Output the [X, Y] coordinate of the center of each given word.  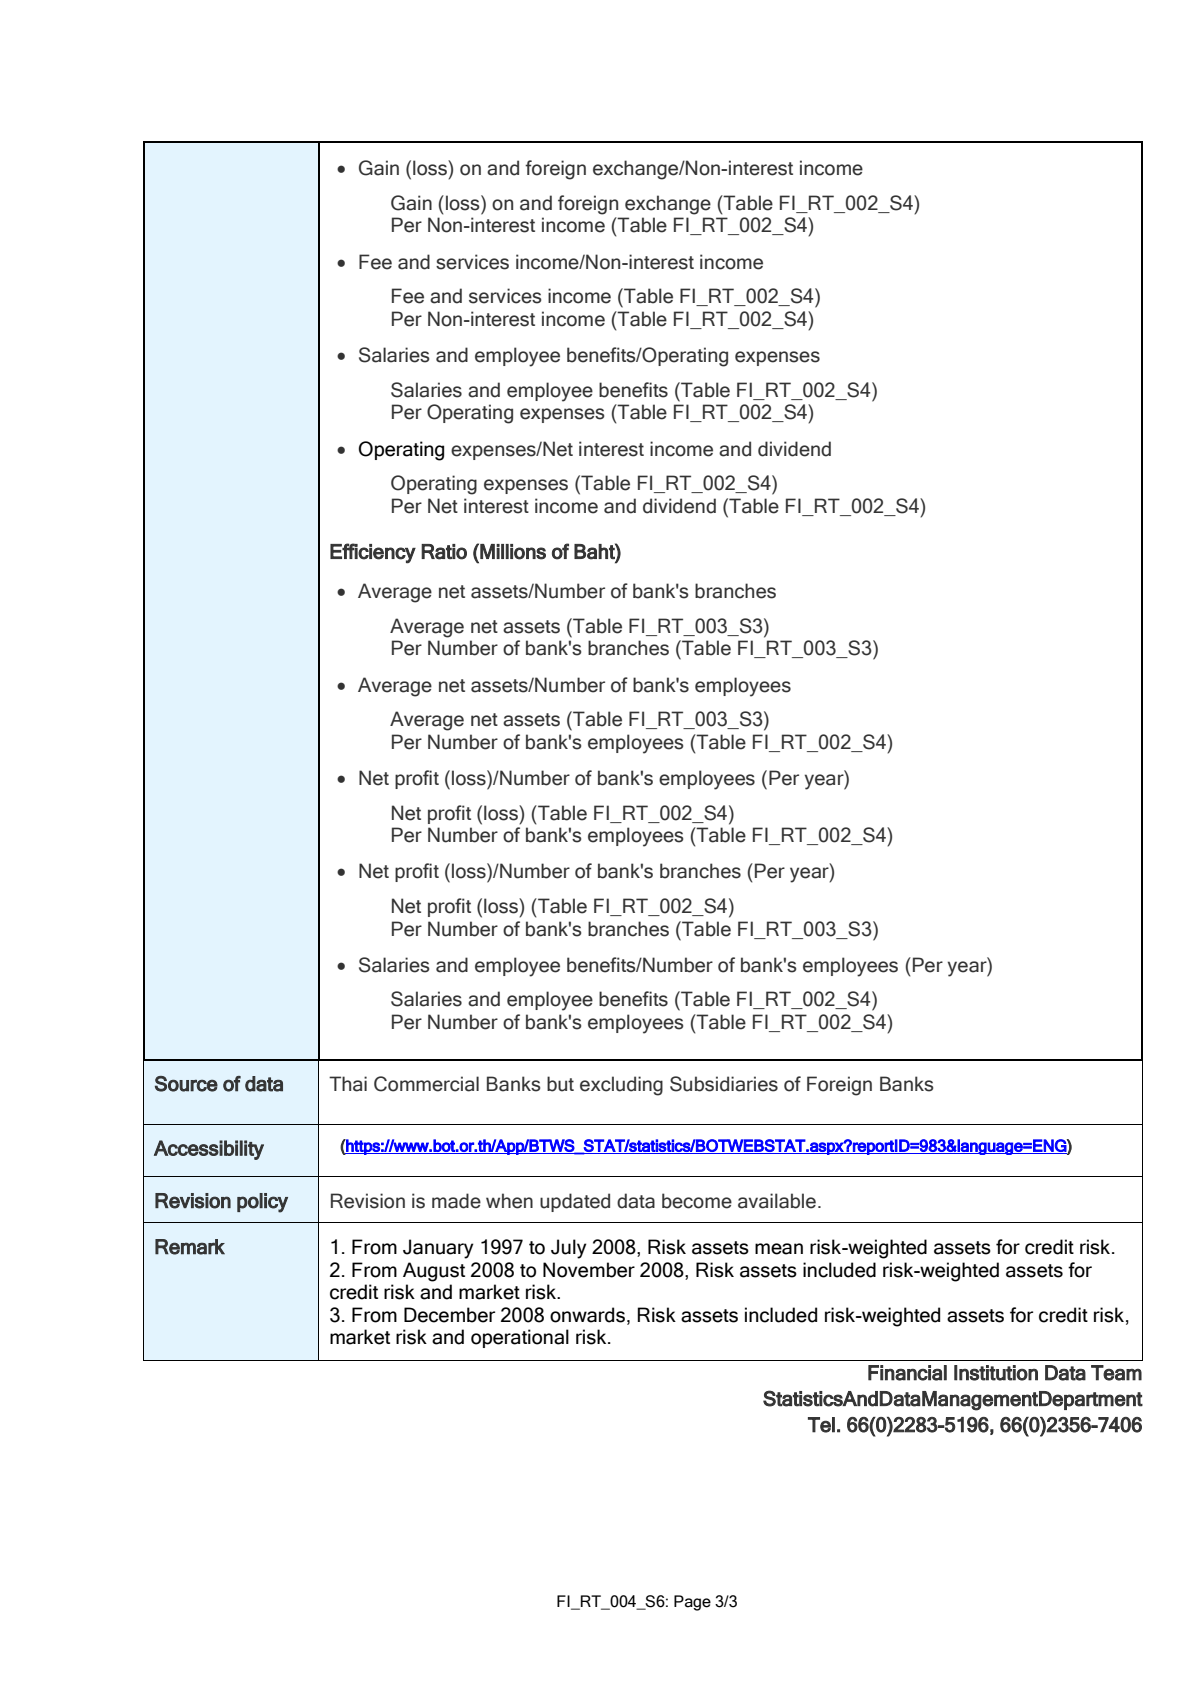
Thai [348, 1084]
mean [779, 1249]
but [560, 1084]
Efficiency [373, 553]
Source [186, 1084]
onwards [587, 1315]
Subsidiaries [724, 1084]
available [777, 1201]
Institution [996, 1373]
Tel [821, 1425]
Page [692, 1603]
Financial [907, 1373]
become [697, 1201]
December [449, 1315]
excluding [621, 1086]
